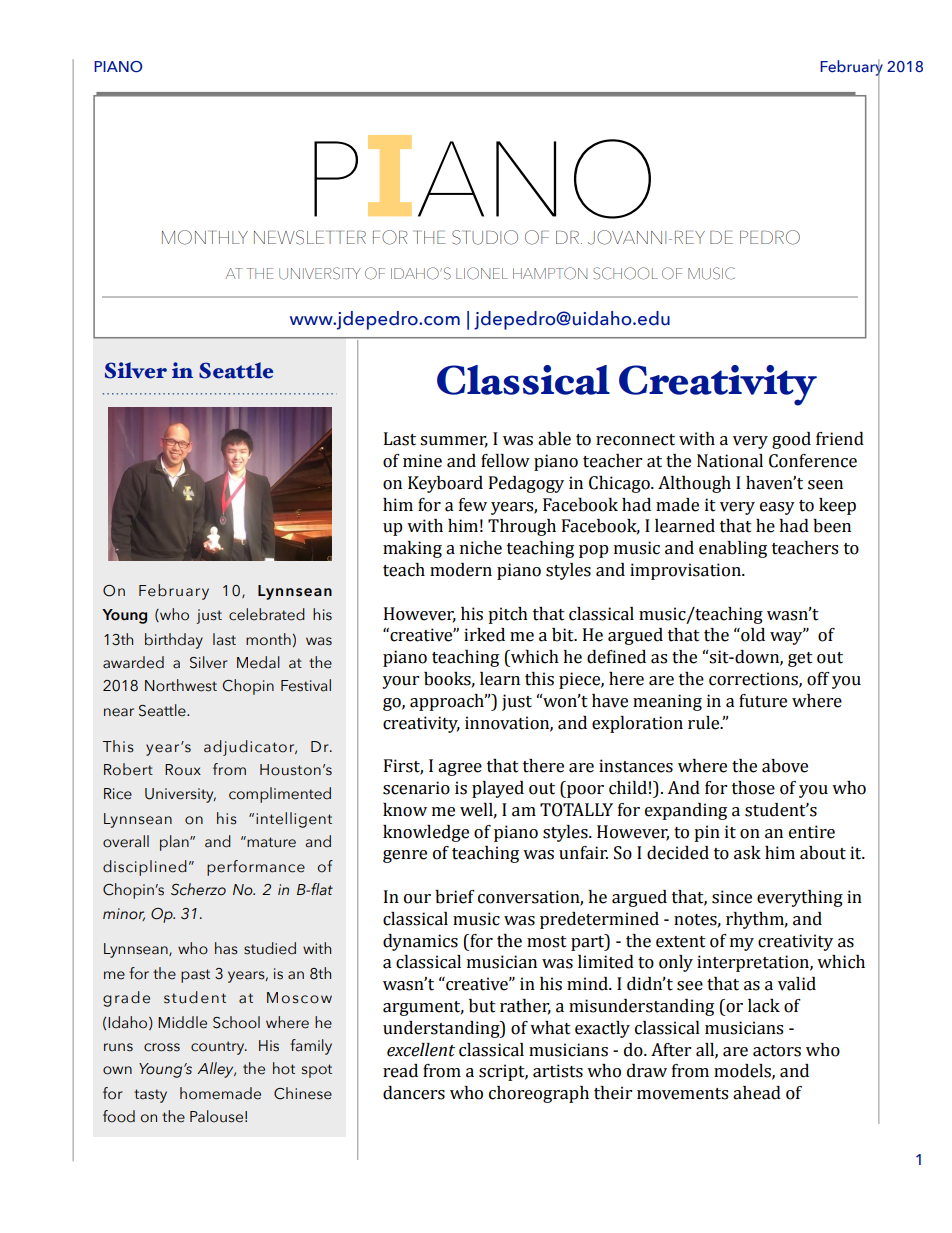 Image resolution: width=952 pixels, height=1233 pixels. Describe the element at coordinates (150, 1096) in the document. I see `tasty` at that location.
